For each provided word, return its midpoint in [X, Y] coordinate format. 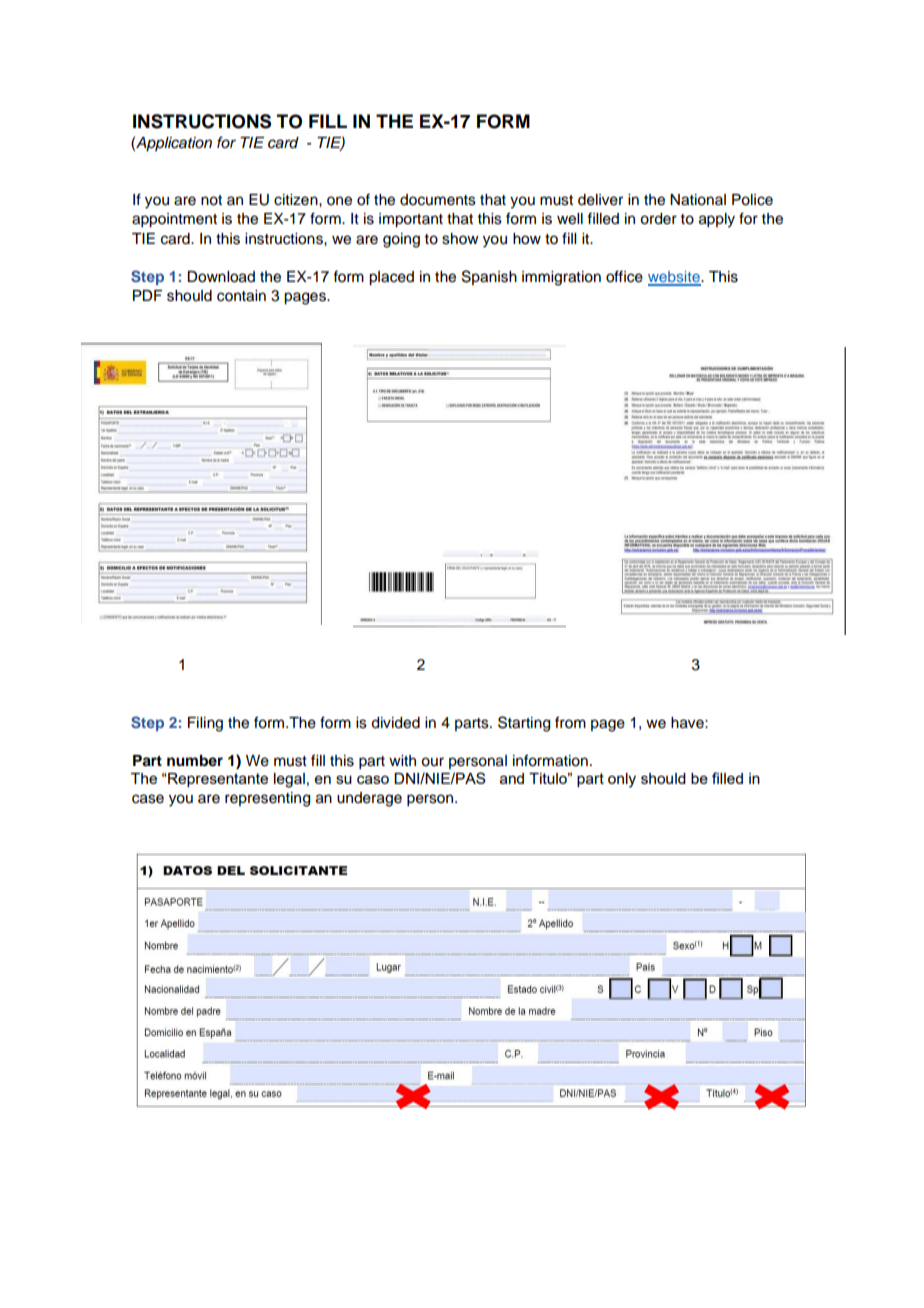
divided [395, 723]
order [658, 219]
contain [241, 296]
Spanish [489, 277]
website [675, 278]
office [624, 276]
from [570, 722]
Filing [205, 724]
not [211, 200]
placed [391, 278]
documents [438, 200]
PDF [147, 295]
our [432, 762]
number [195, 761]
